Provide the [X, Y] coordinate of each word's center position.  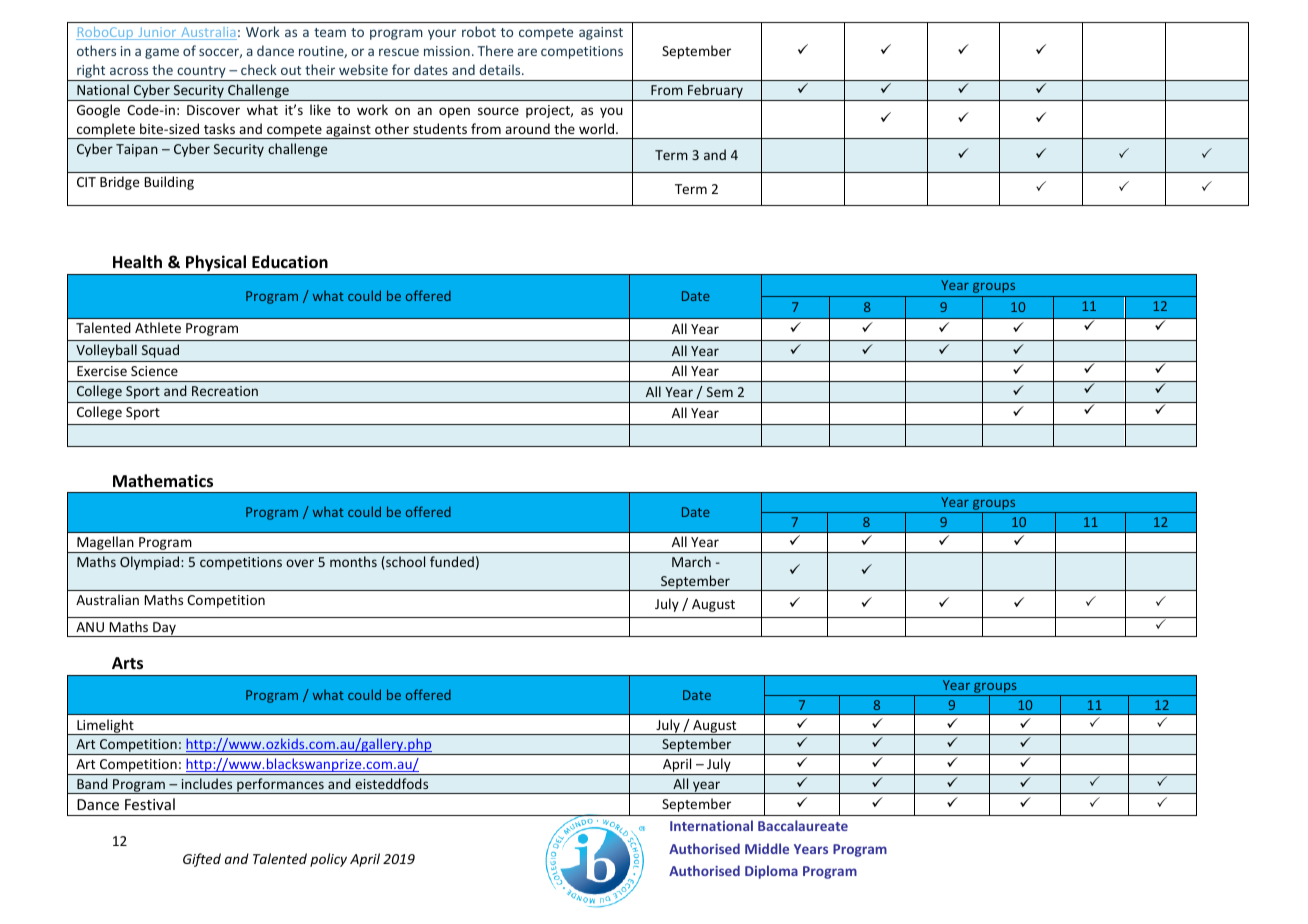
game [162, 53]
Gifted [202, 860]
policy [328, 860]
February [715, 92]
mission [447, 51]
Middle [767, 848]
